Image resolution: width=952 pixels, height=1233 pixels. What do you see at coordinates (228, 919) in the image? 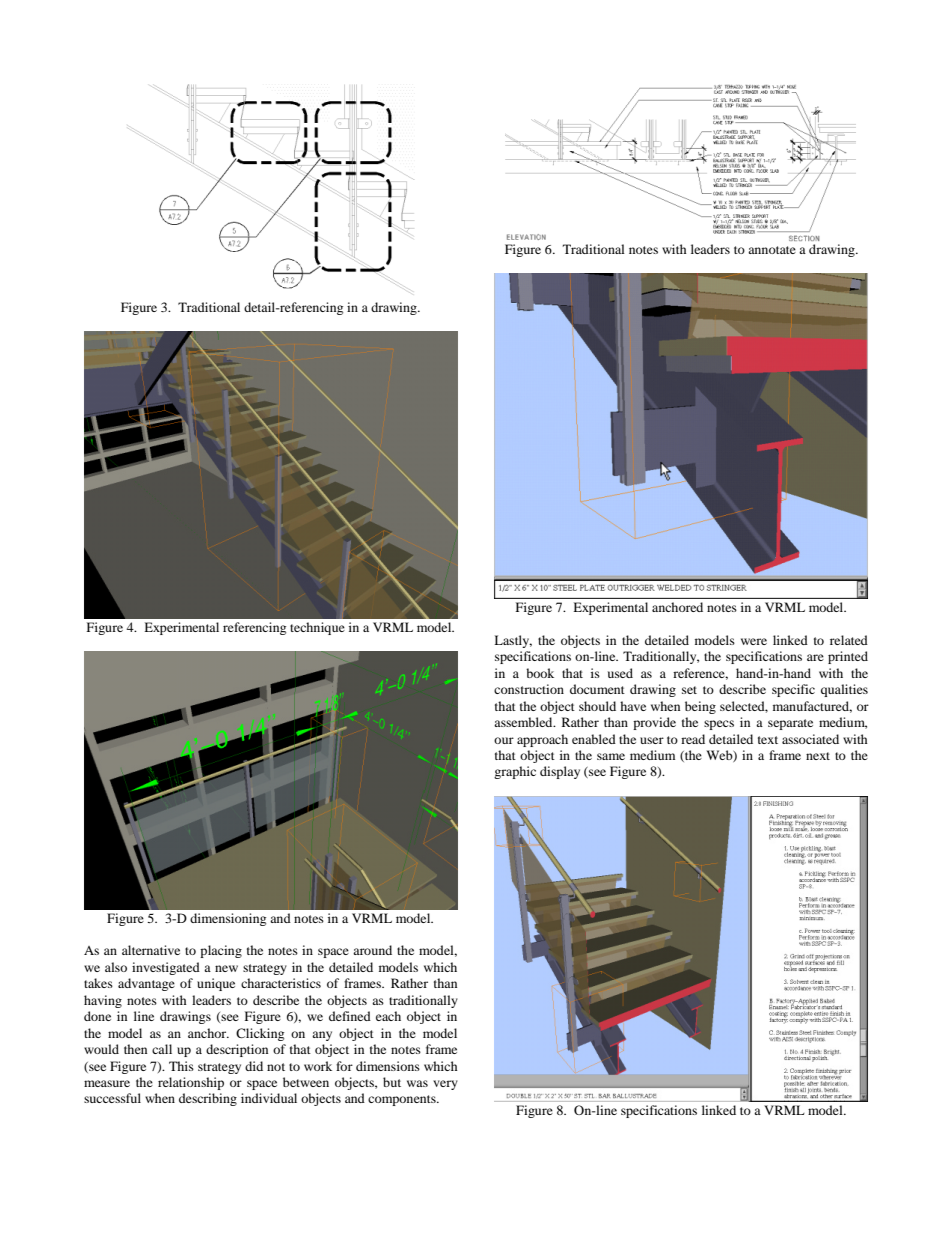
I see `dimensioning` at bounding box center [228, 919].
